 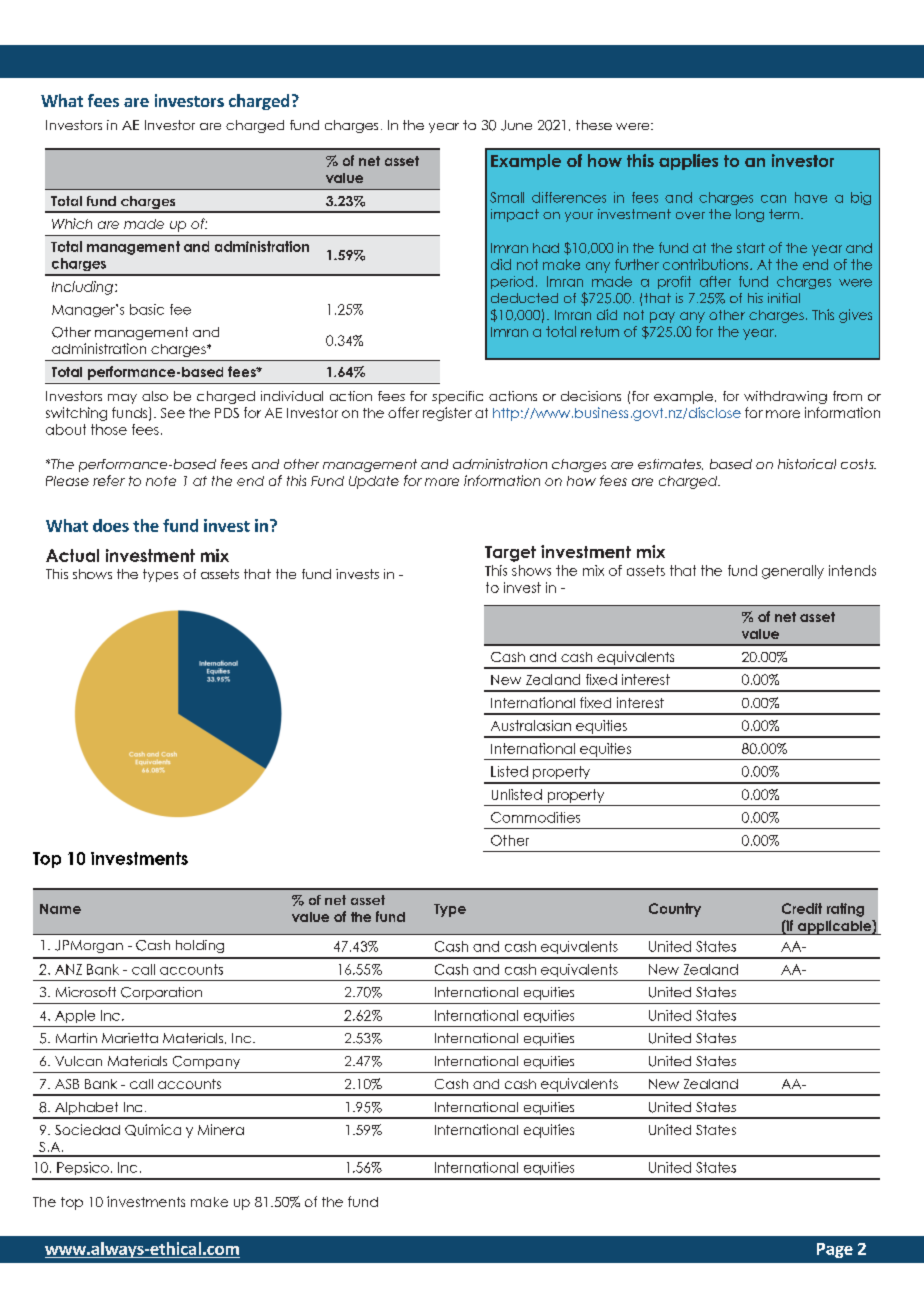 What do you see at coordinates (802, 908) in the page?
I see `Credit` at bounding box center [802, 908].
